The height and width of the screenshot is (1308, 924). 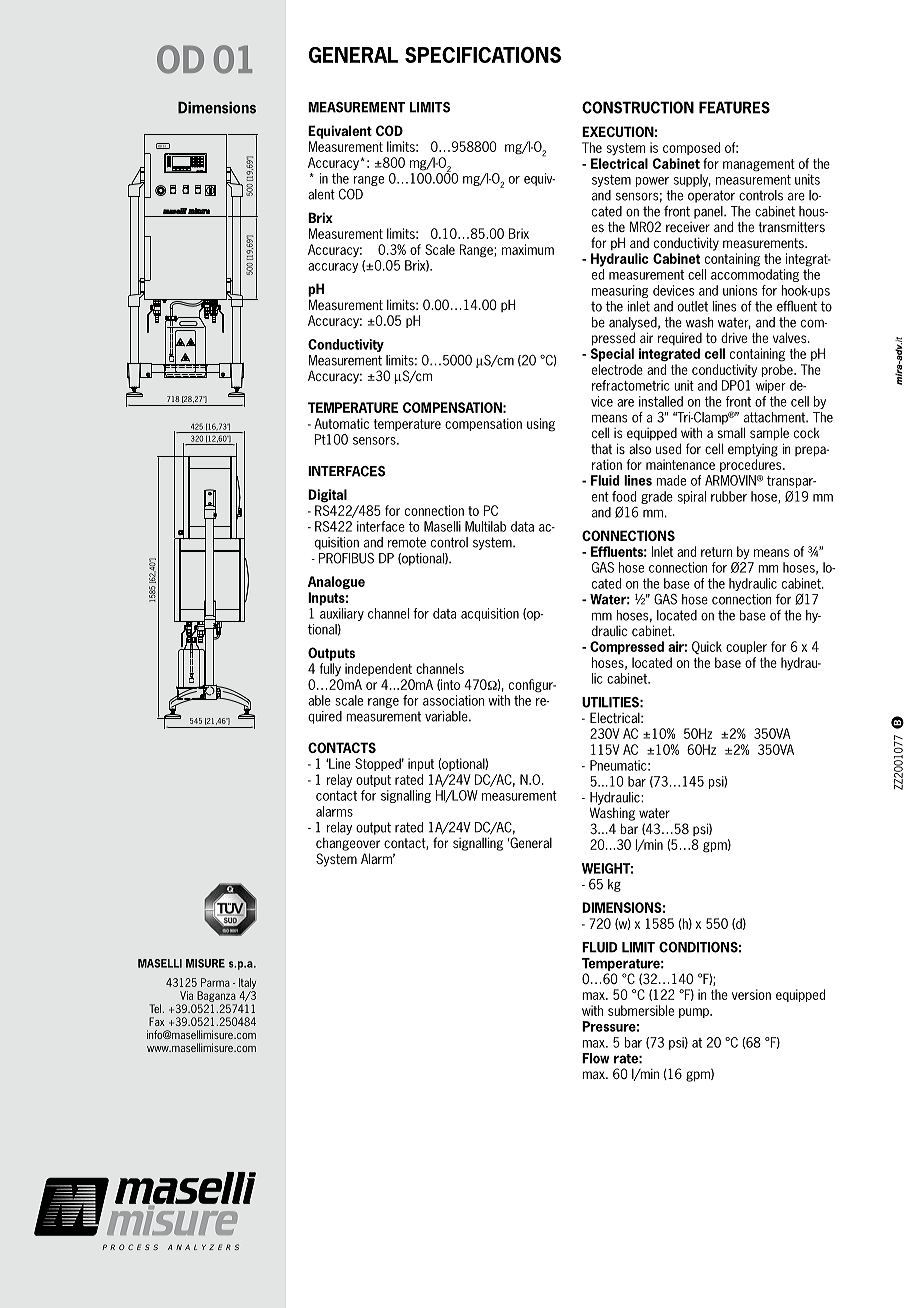 What do you see at coordinates (483, 55) in the screenshot?
I see `SPECIFICATIONS` at bounding box center [483, 55].
